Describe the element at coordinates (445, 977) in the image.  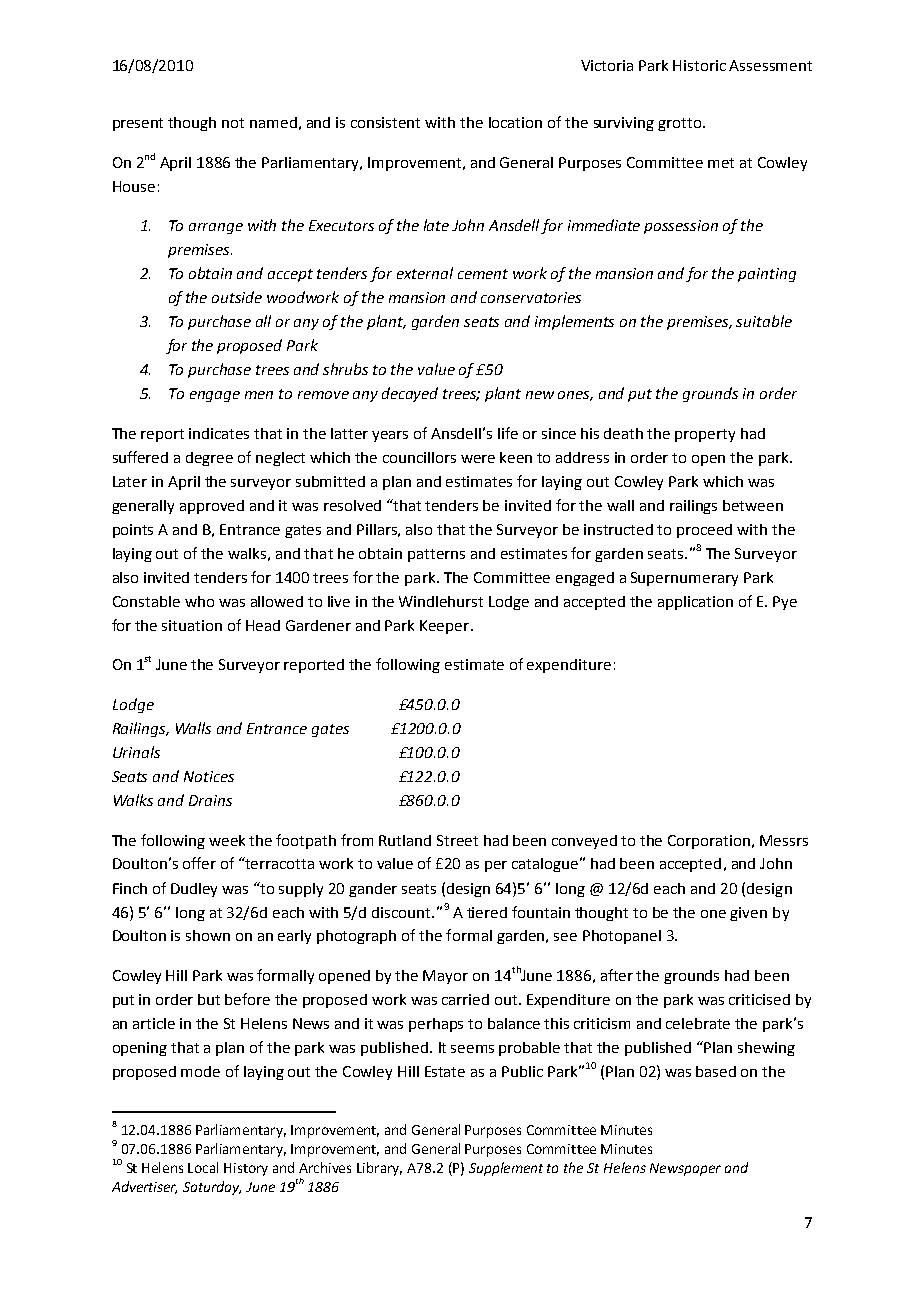
I see `Mayor` at that location.
